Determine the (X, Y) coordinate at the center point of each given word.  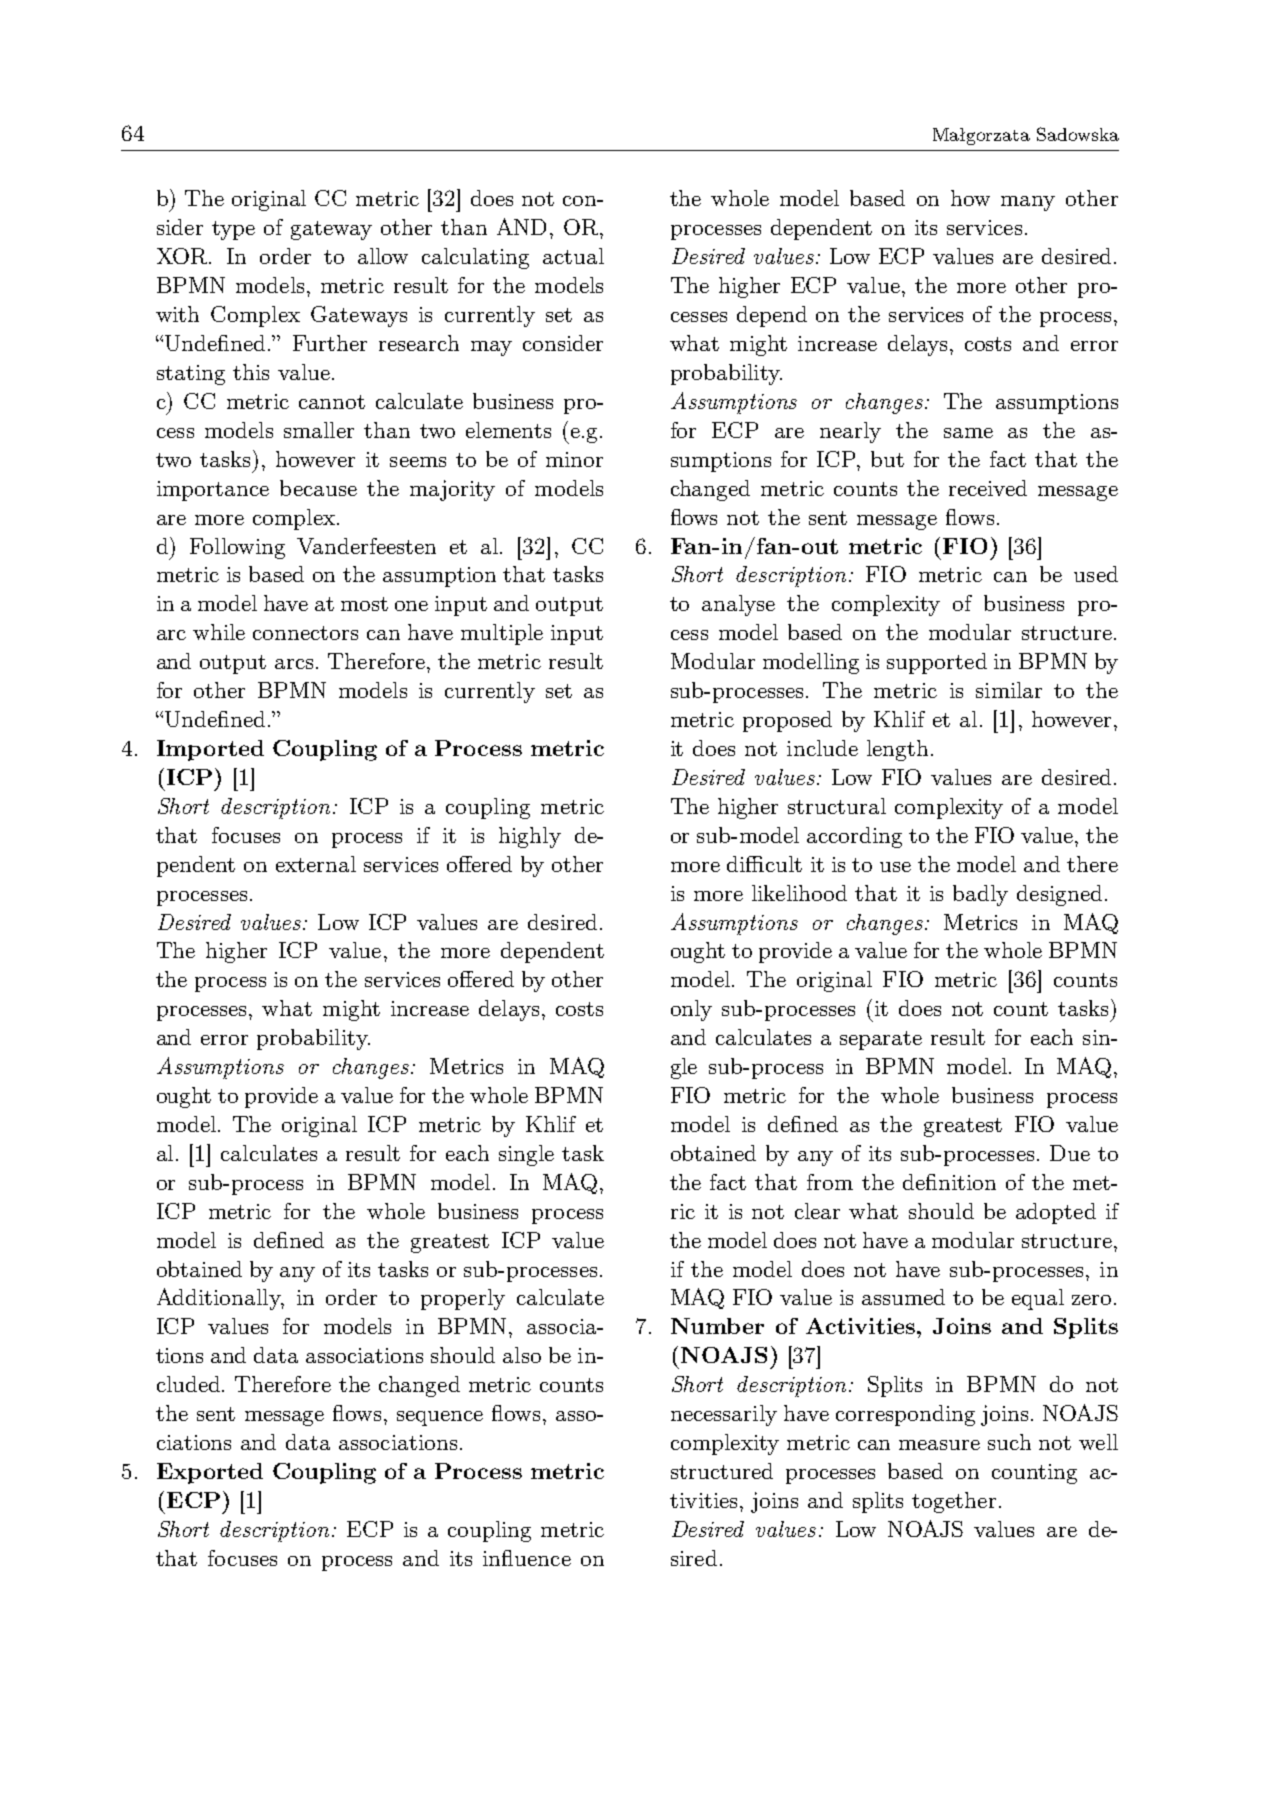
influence (527, 1558)
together (954, 1502)
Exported (210, 1473)
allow (383, 256)
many (1028, 203)
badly (980, 895)
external (316, 864)
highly (530, 837)
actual (573, 256)
